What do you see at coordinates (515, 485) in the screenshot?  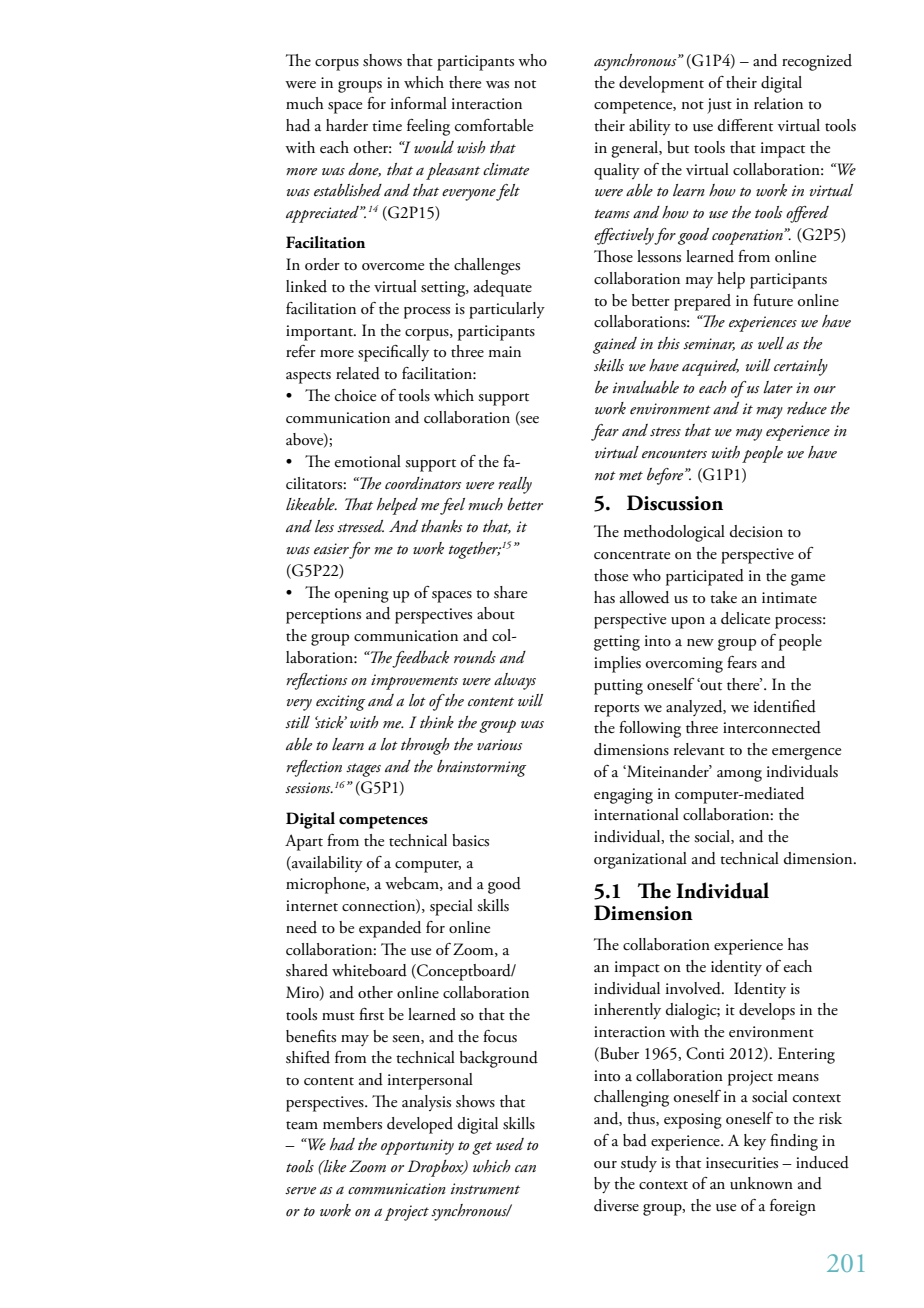 I see `really` at bounding box center [515, 485].
